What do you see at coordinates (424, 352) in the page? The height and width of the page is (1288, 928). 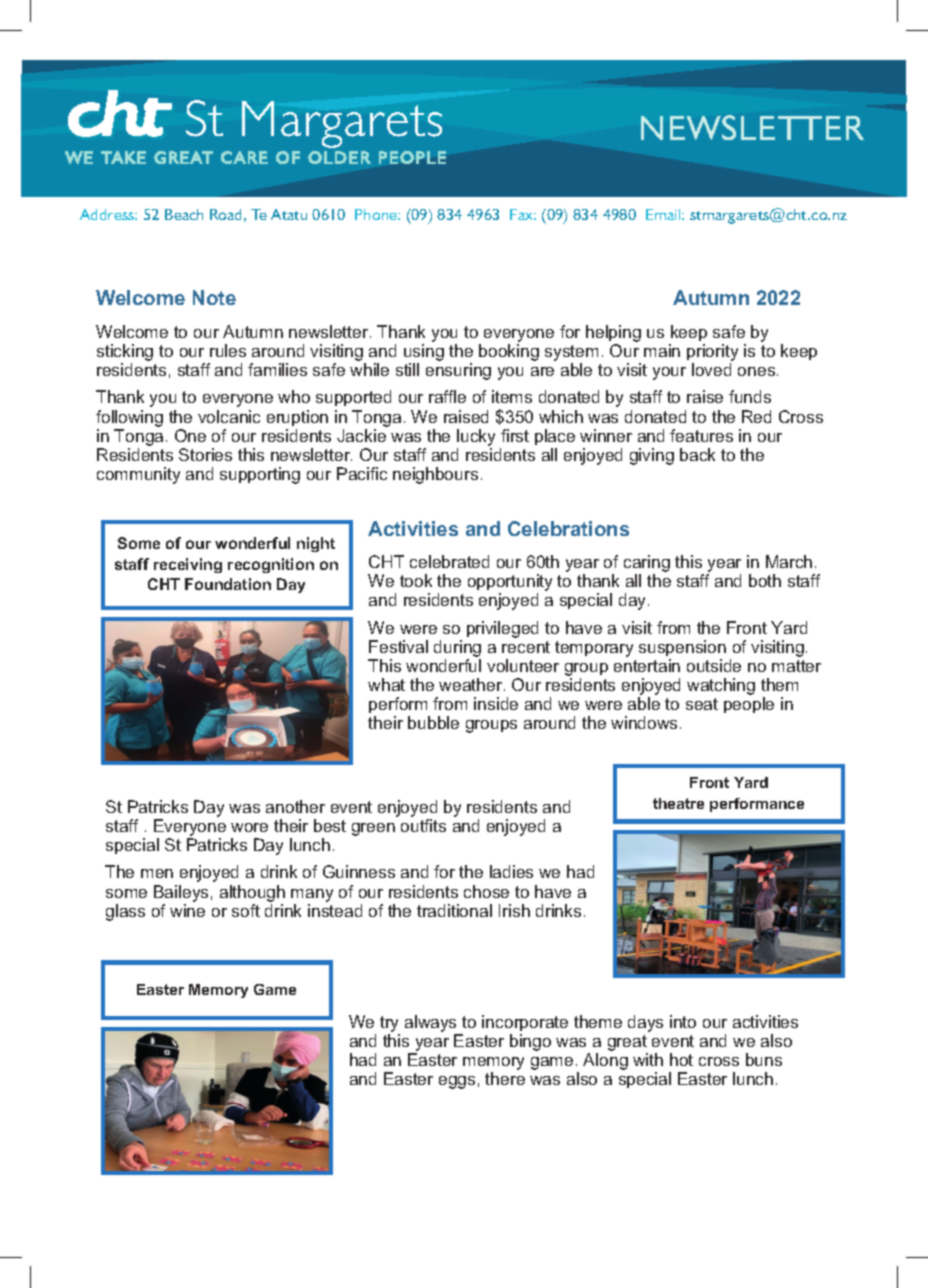 I see `using` at bounding box center [424, 352].
